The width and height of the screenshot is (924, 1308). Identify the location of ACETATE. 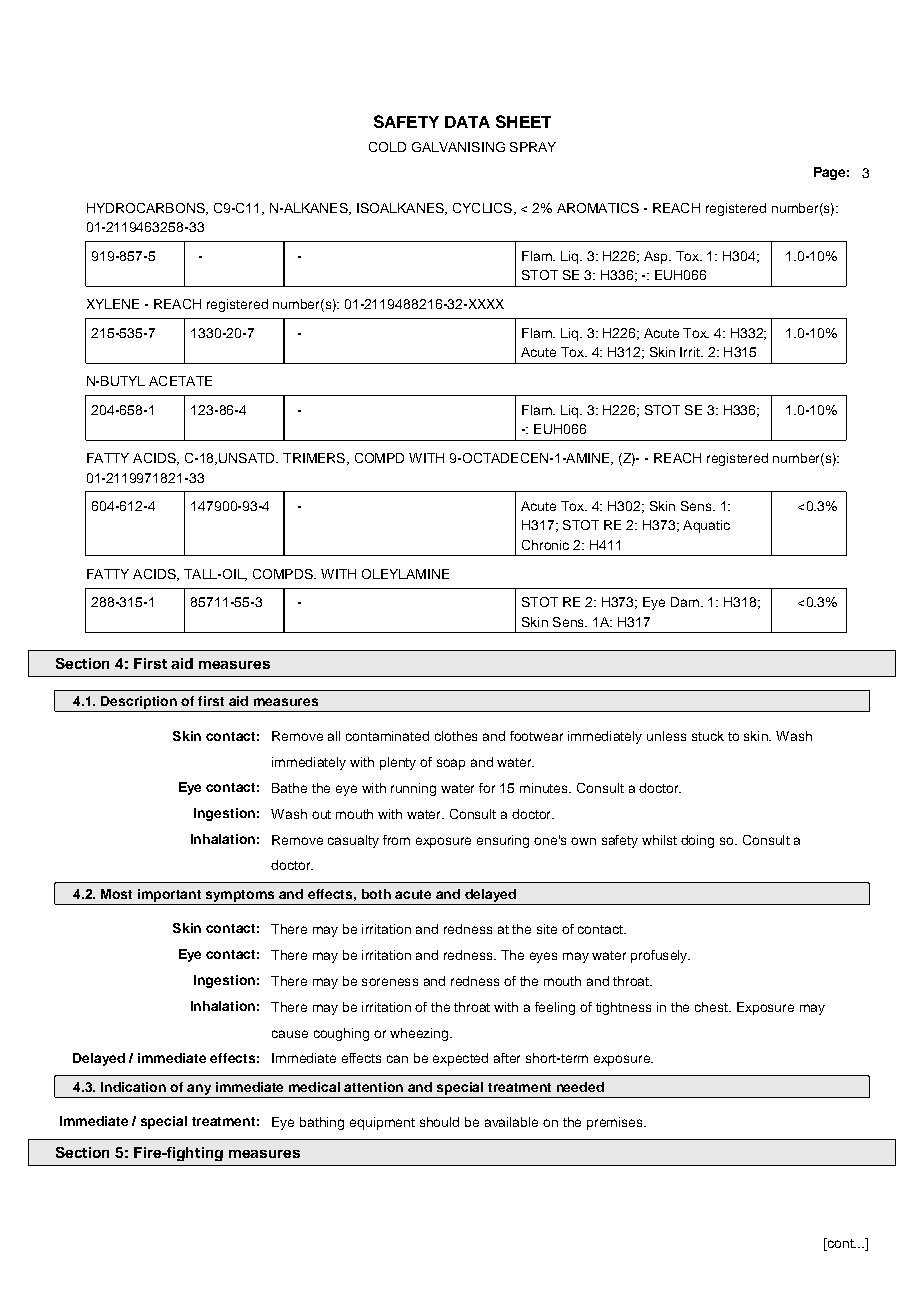
(180, 381).
